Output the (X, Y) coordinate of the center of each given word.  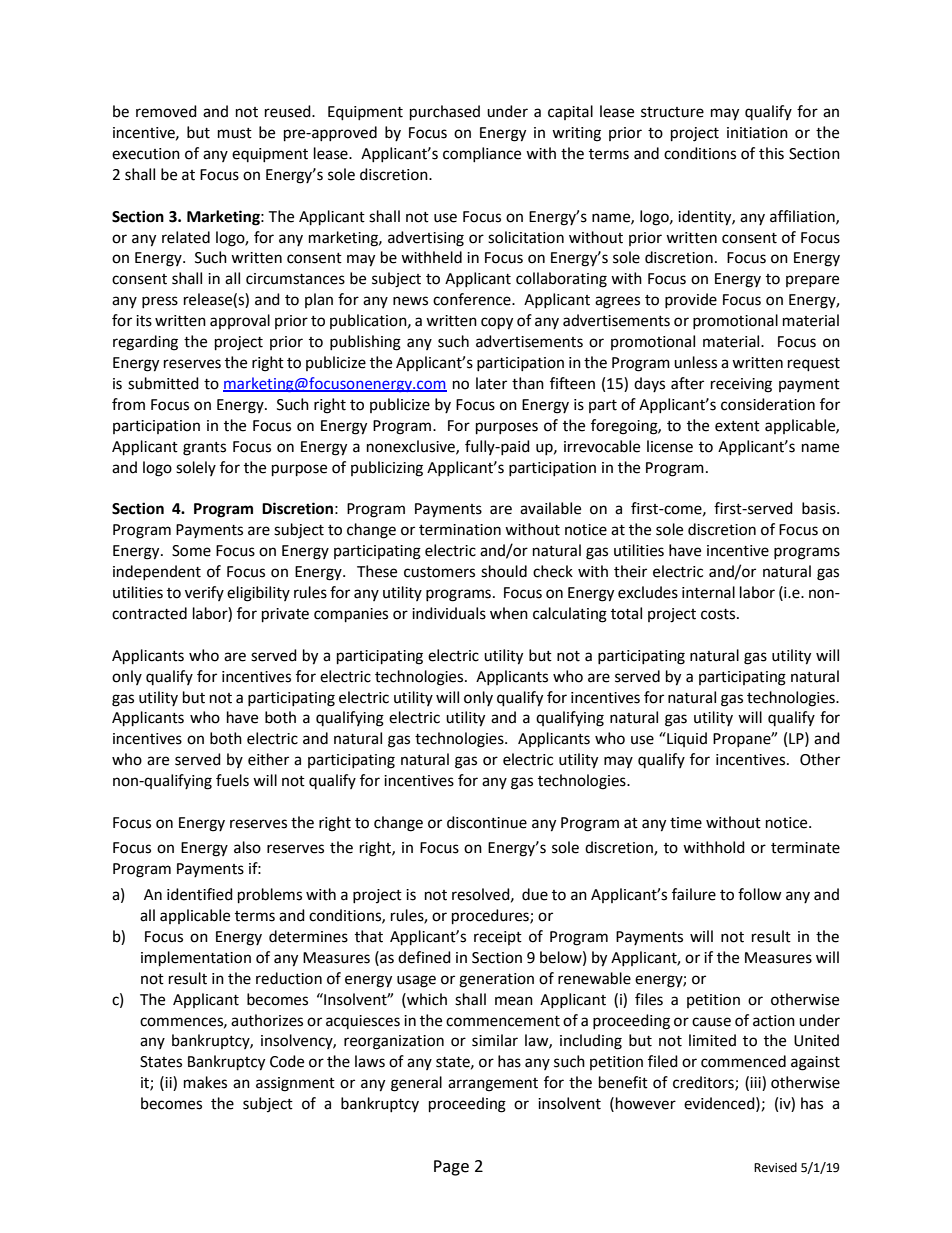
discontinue (487, 822)
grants (204, 449)
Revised (775, 1167)
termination (460, 530)
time (686, 823)
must (235, 133)
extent (737, 426)
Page (451, 1168)
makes (205, 1082)
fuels (232, 780)
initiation (757, 133)
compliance (482, 154)
